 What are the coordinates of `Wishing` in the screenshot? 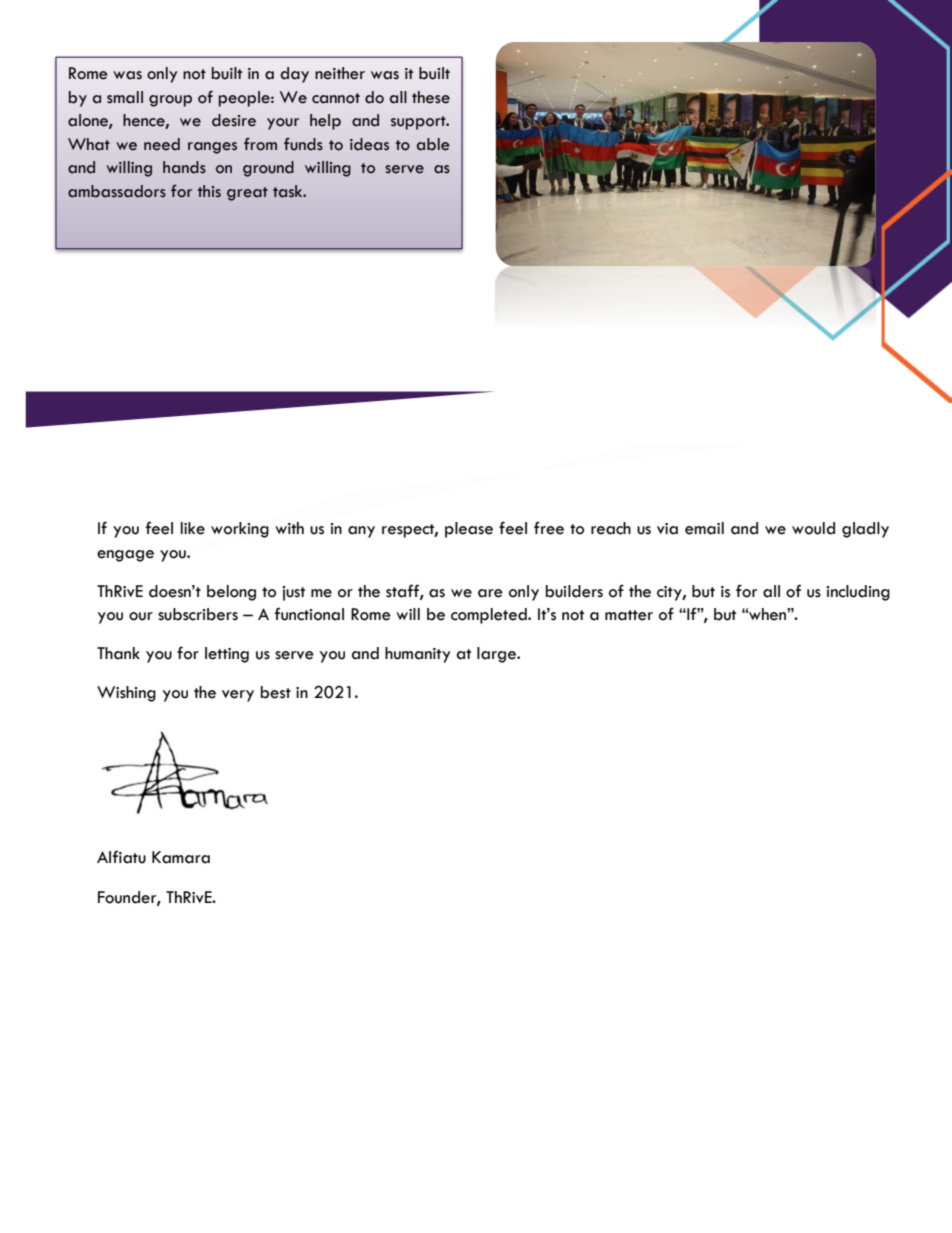 It's located at (126, 694).
